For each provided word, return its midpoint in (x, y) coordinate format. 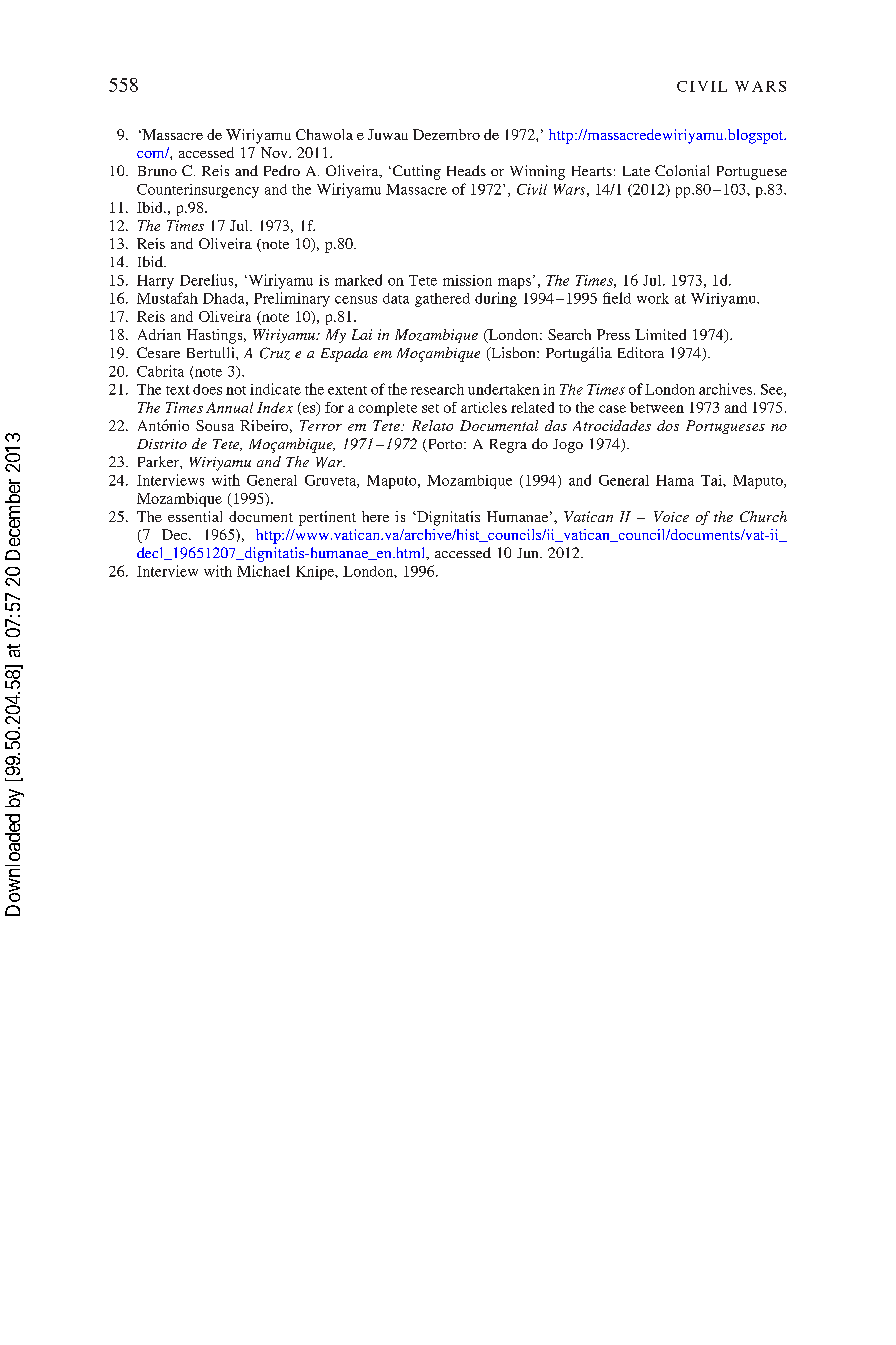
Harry (155, 282)
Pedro (282, 170)
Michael (263, 571)
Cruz (275, 353)
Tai (712, 480)
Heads (466, 170)
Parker (159, 461)
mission (467, 280)
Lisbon (513, 354)
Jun (529, 553)
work (653, 298)
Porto (445, 445)
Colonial (682, 170)
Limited (660, 334)
